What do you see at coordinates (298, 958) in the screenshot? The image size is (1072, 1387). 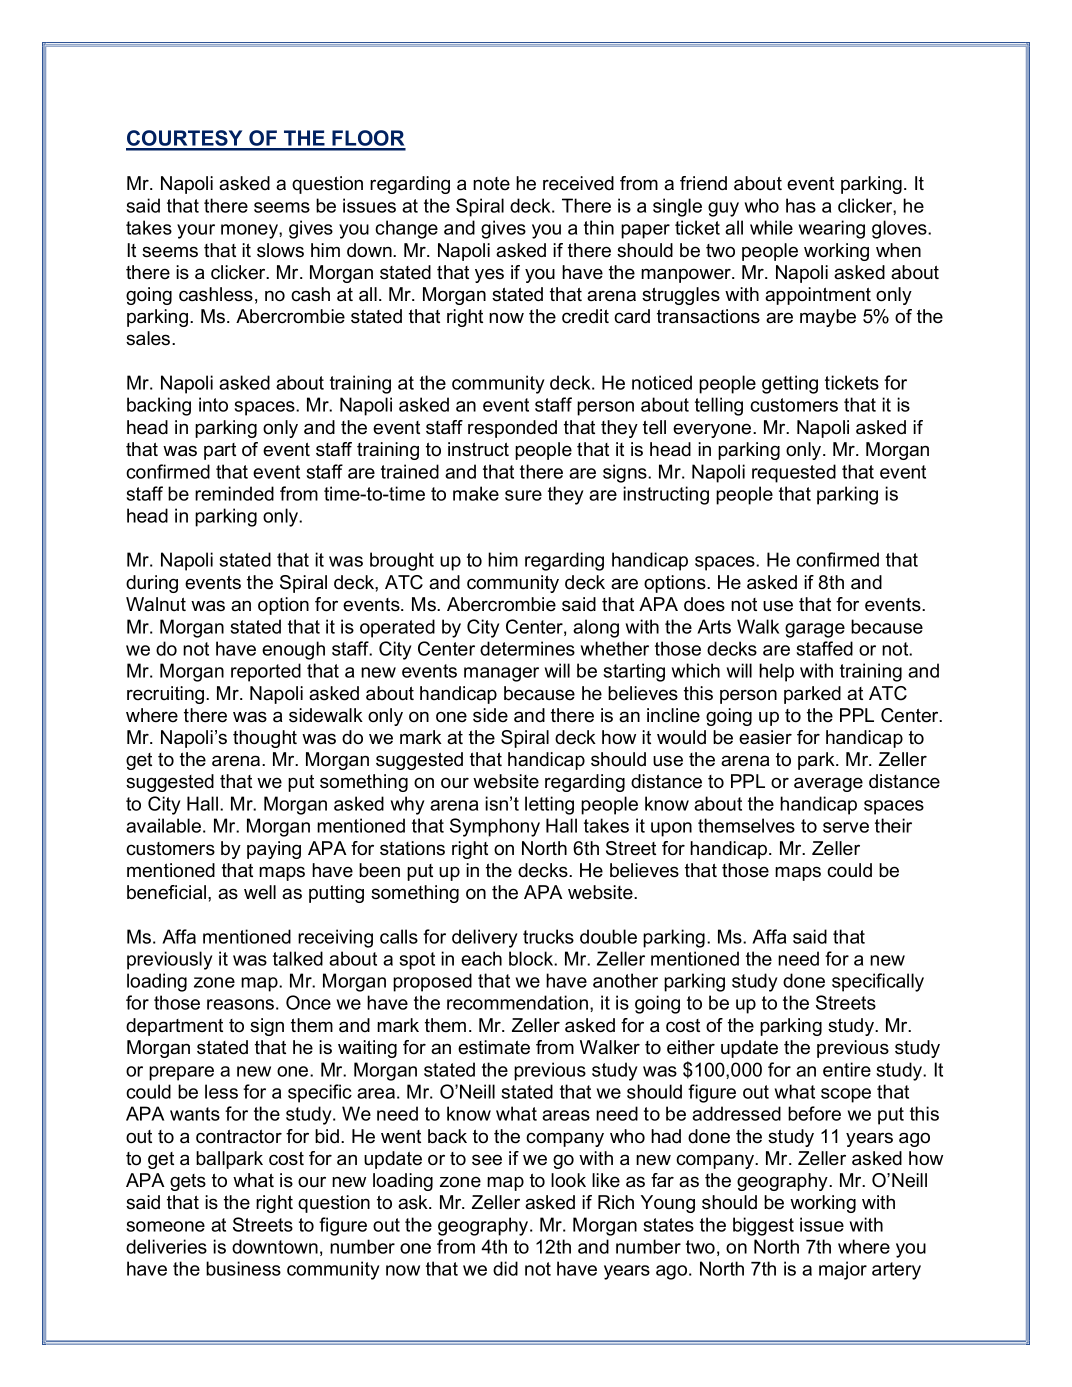 I see `talked` at bounding box center [298, 958].
